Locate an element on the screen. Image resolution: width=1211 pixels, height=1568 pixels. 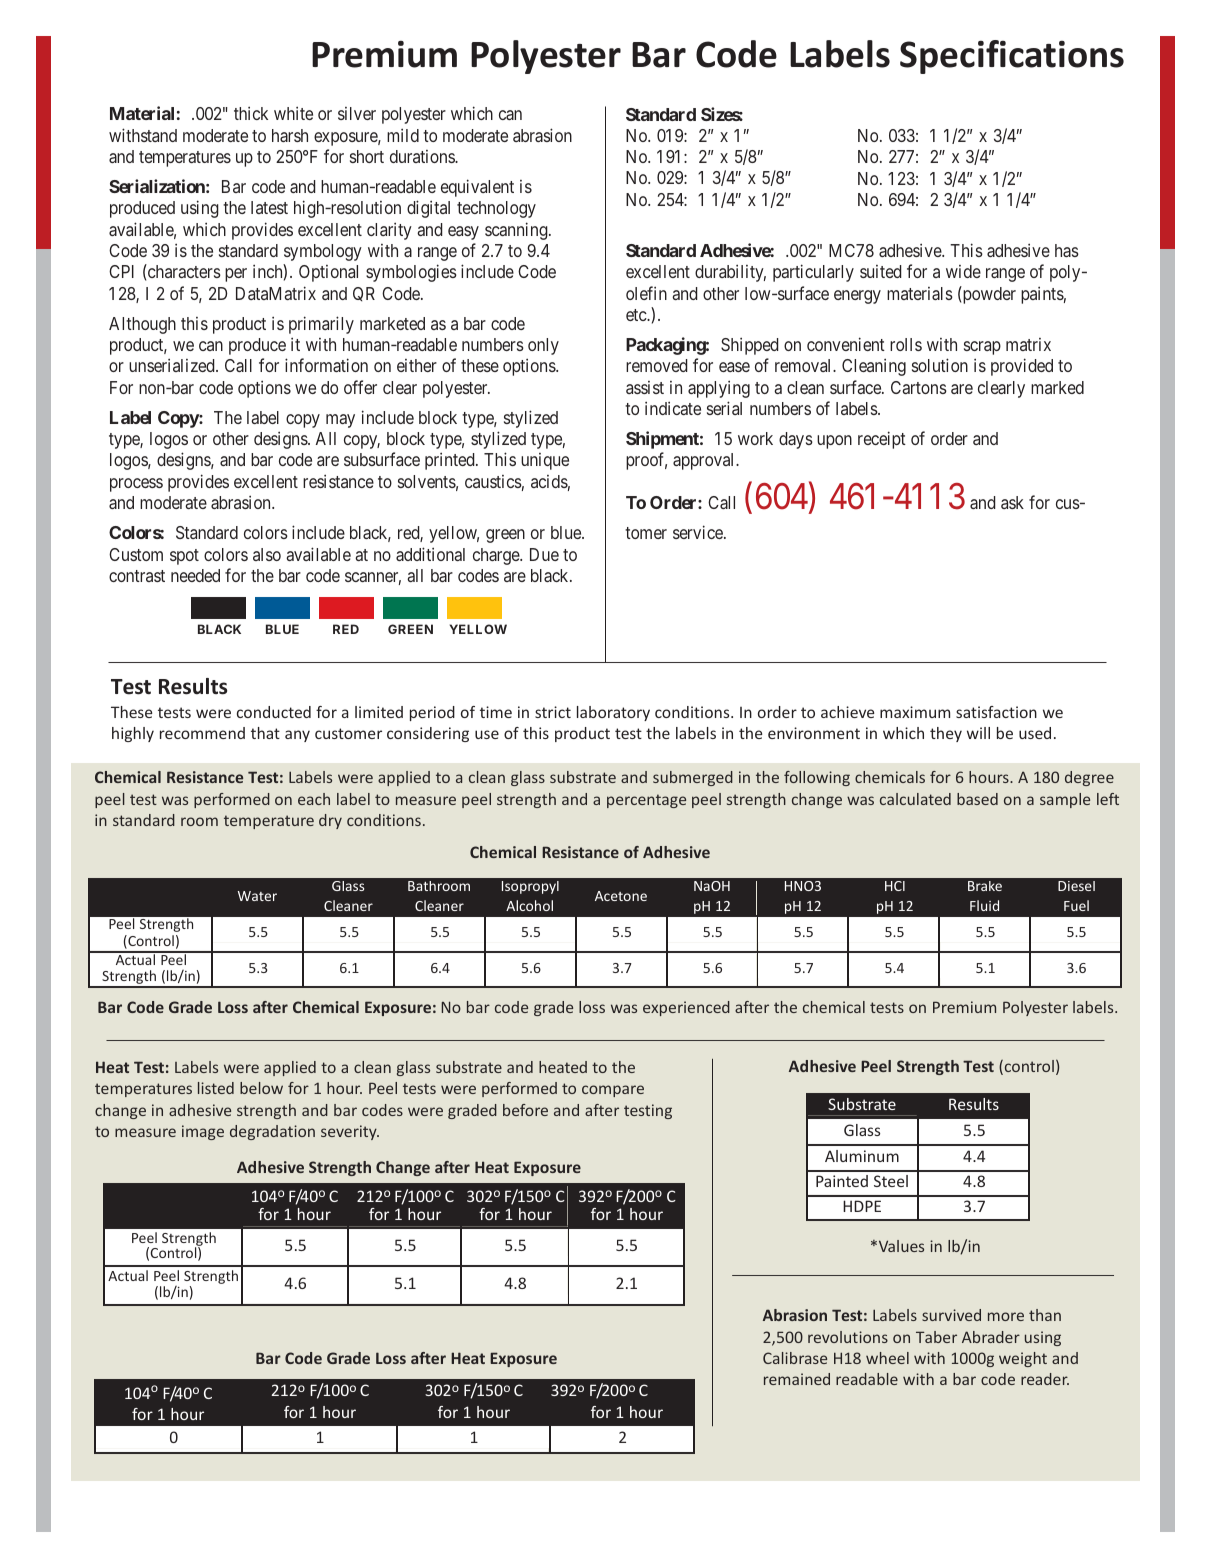
equivalent is located at coordinates (477, 188).
